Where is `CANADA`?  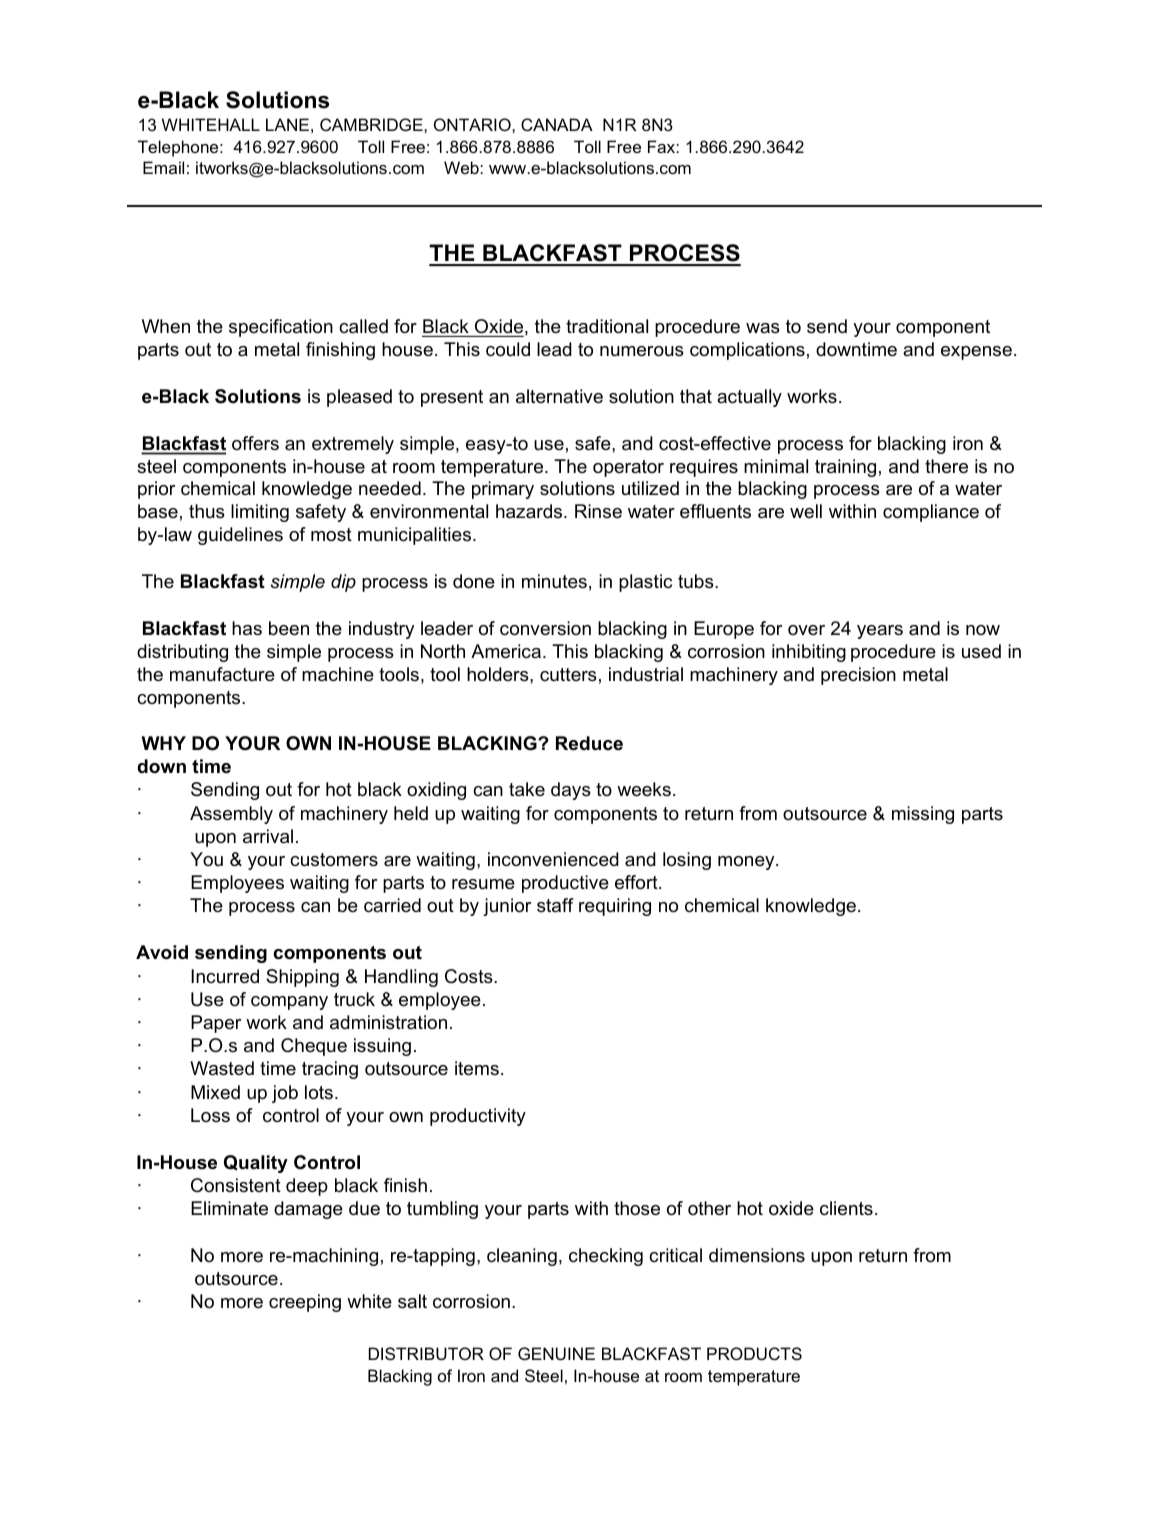 CANADA is located at coordinates (557, 124).
